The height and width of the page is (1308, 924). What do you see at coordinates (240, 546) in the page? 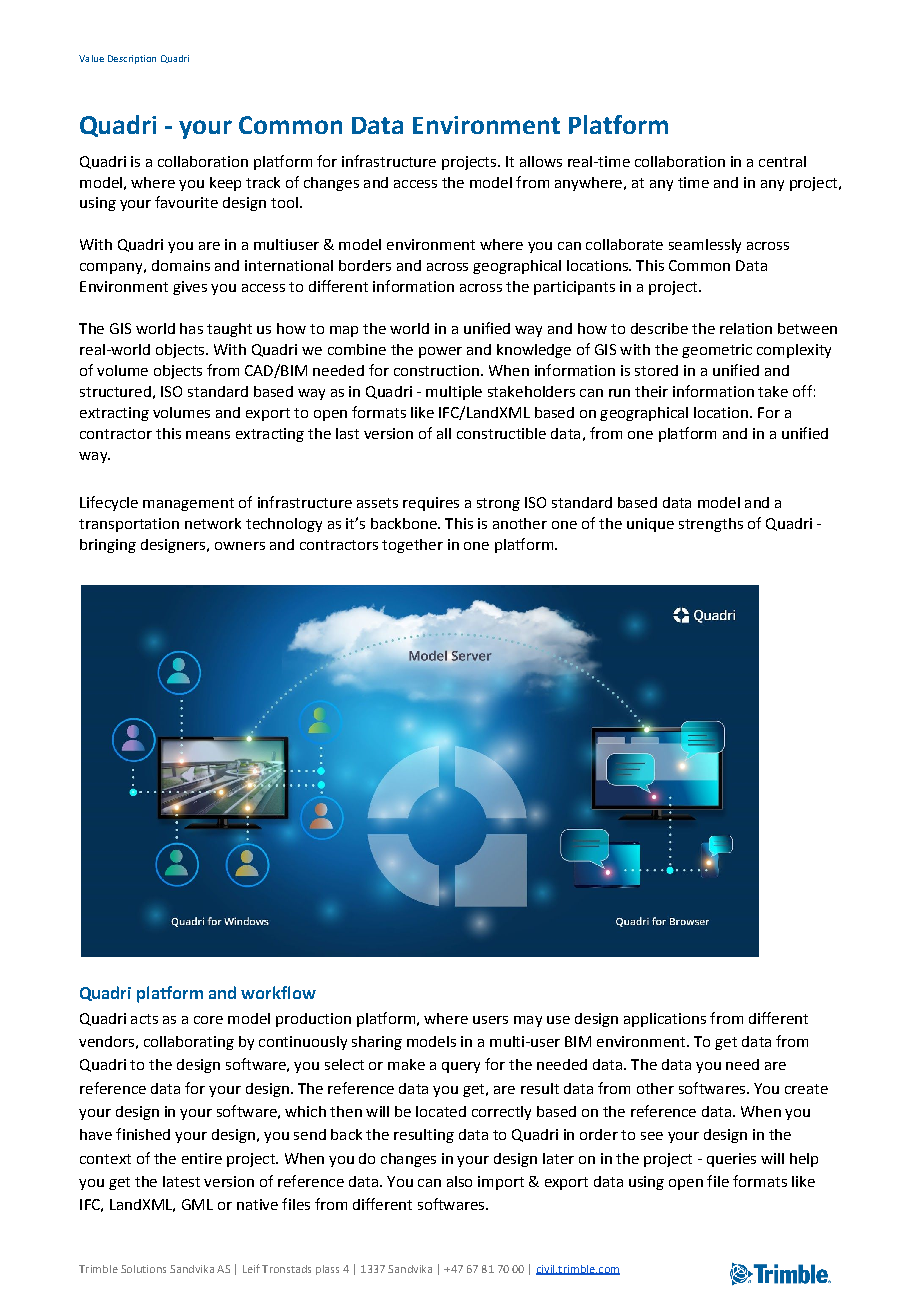
I see `owners` at bounding box center [240, 546].
